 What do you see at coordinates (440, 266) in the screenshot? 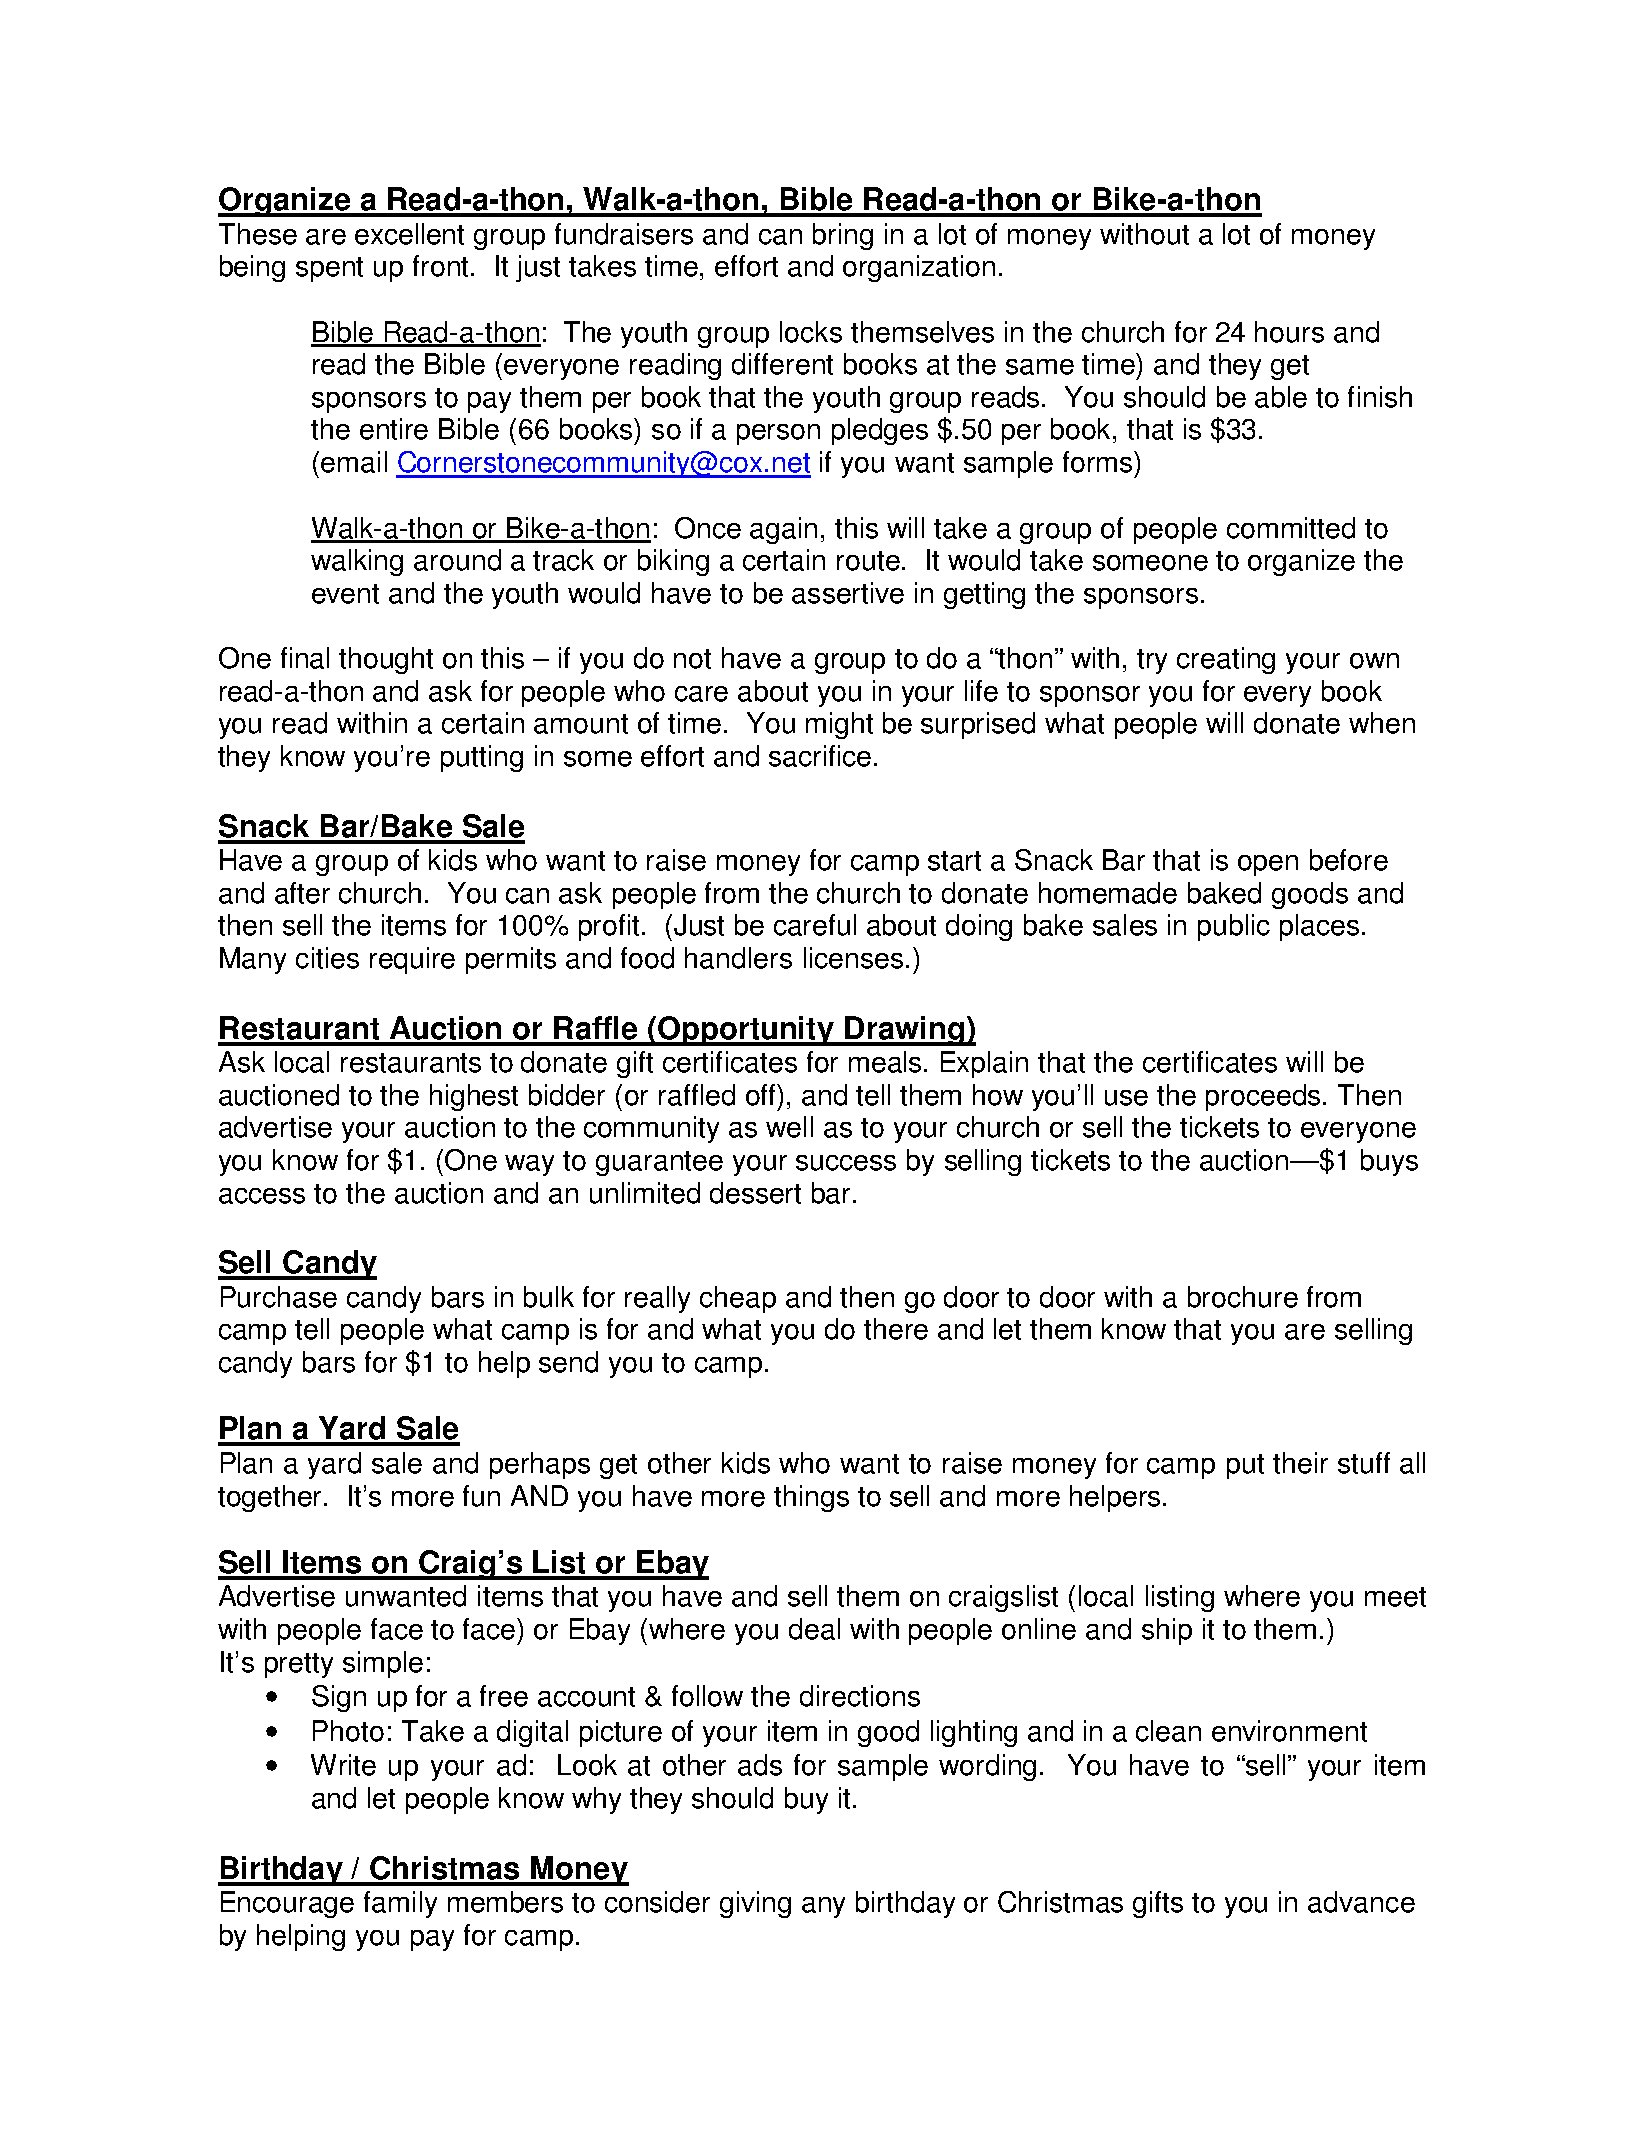
I see `front` at bounding box center [440, 266].
